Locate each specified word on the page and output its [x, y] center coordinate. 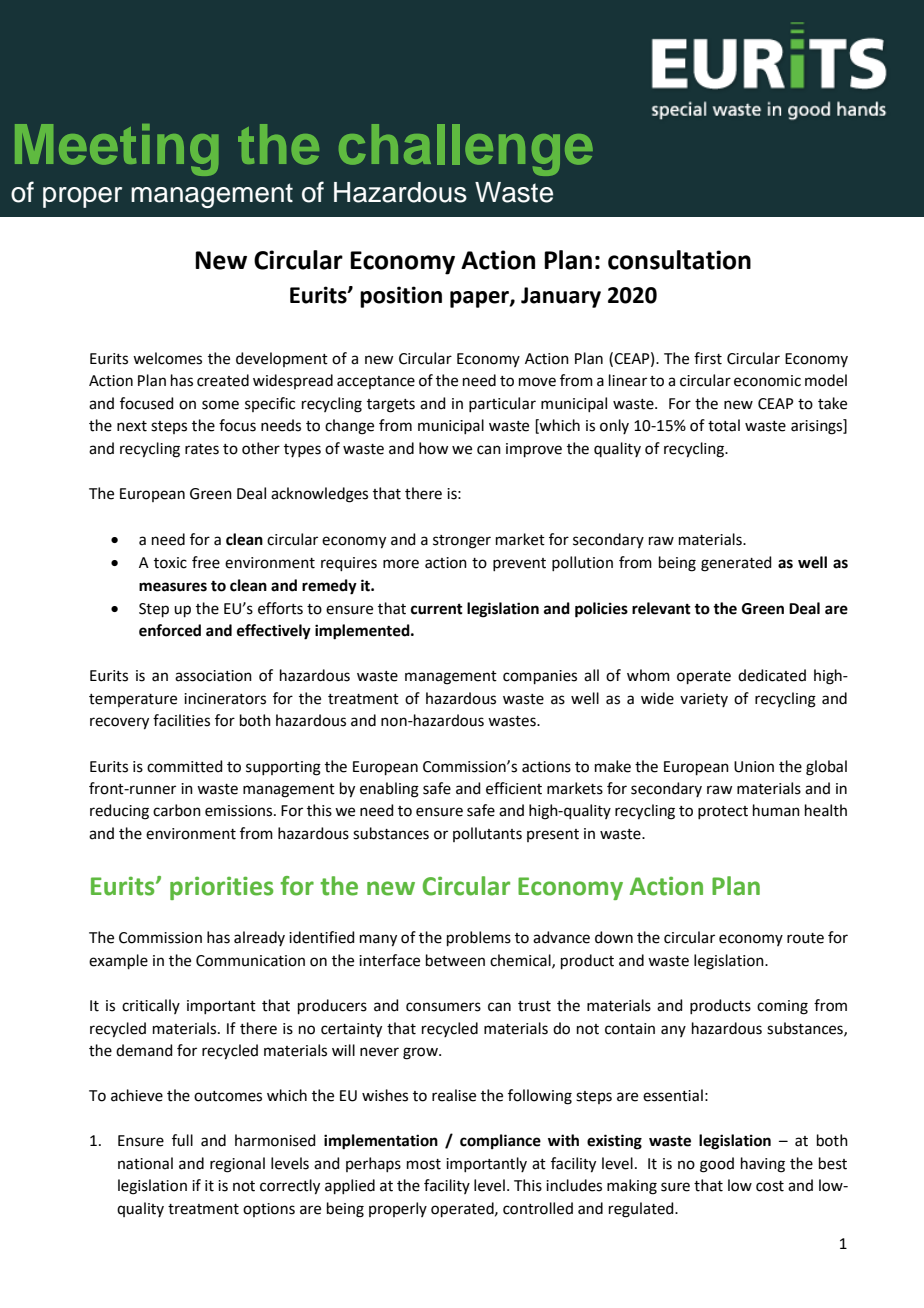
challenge [466, 150]
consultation [679, 260]
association [213, 676]
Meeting [116, 150]
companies [540, 677]
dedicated [772, 675]
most [424, 1164]
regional [237, 1165]
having [763, 1165]
